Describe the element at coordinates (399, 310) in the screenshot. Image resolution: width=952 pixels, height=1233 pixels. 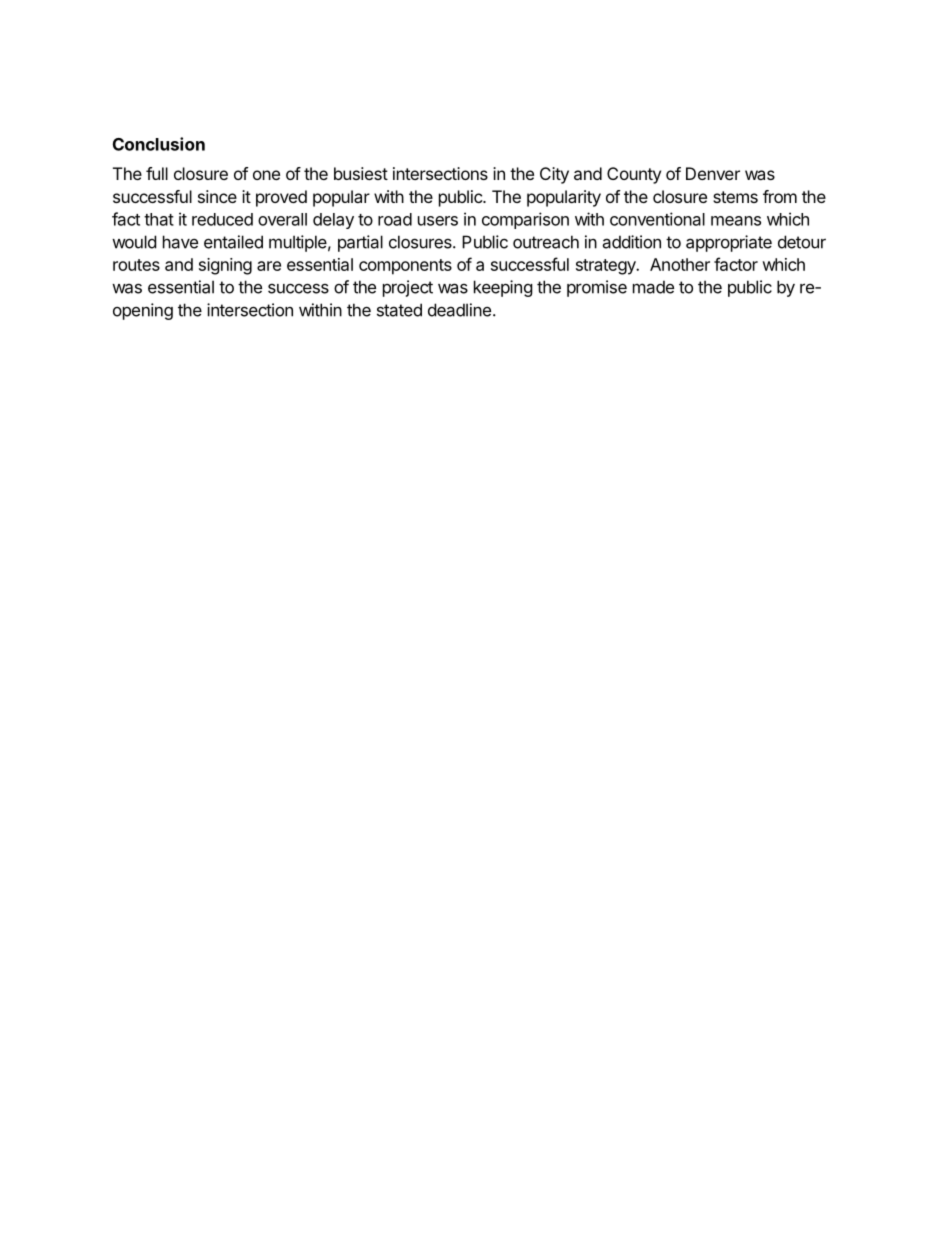
I see `stated` at that location.
